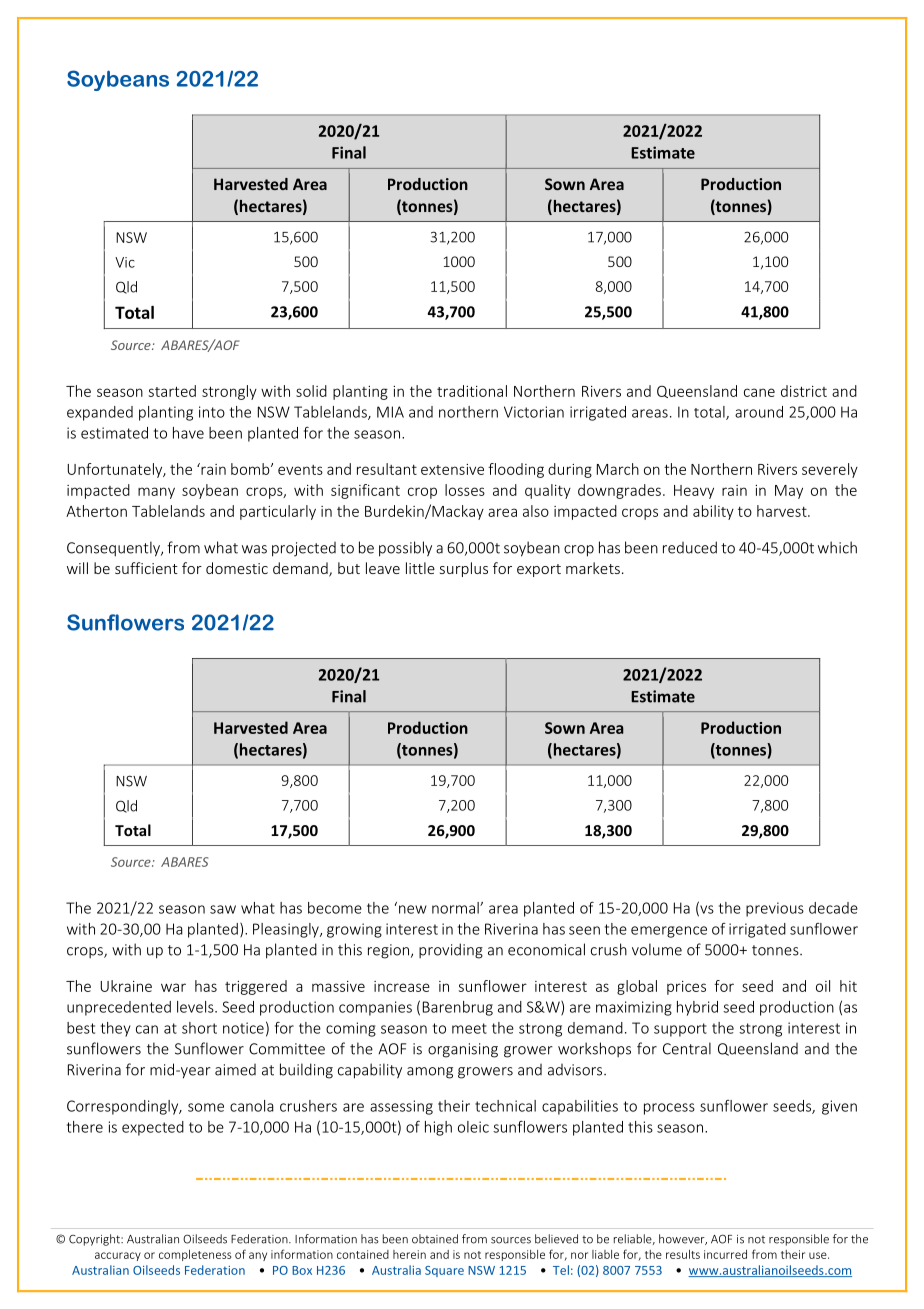 Image resolution: width=924 pixels, height=1309 pixels. Describe the element at coordinates (173, 987) in the screenshot. I see `war` at that location.
